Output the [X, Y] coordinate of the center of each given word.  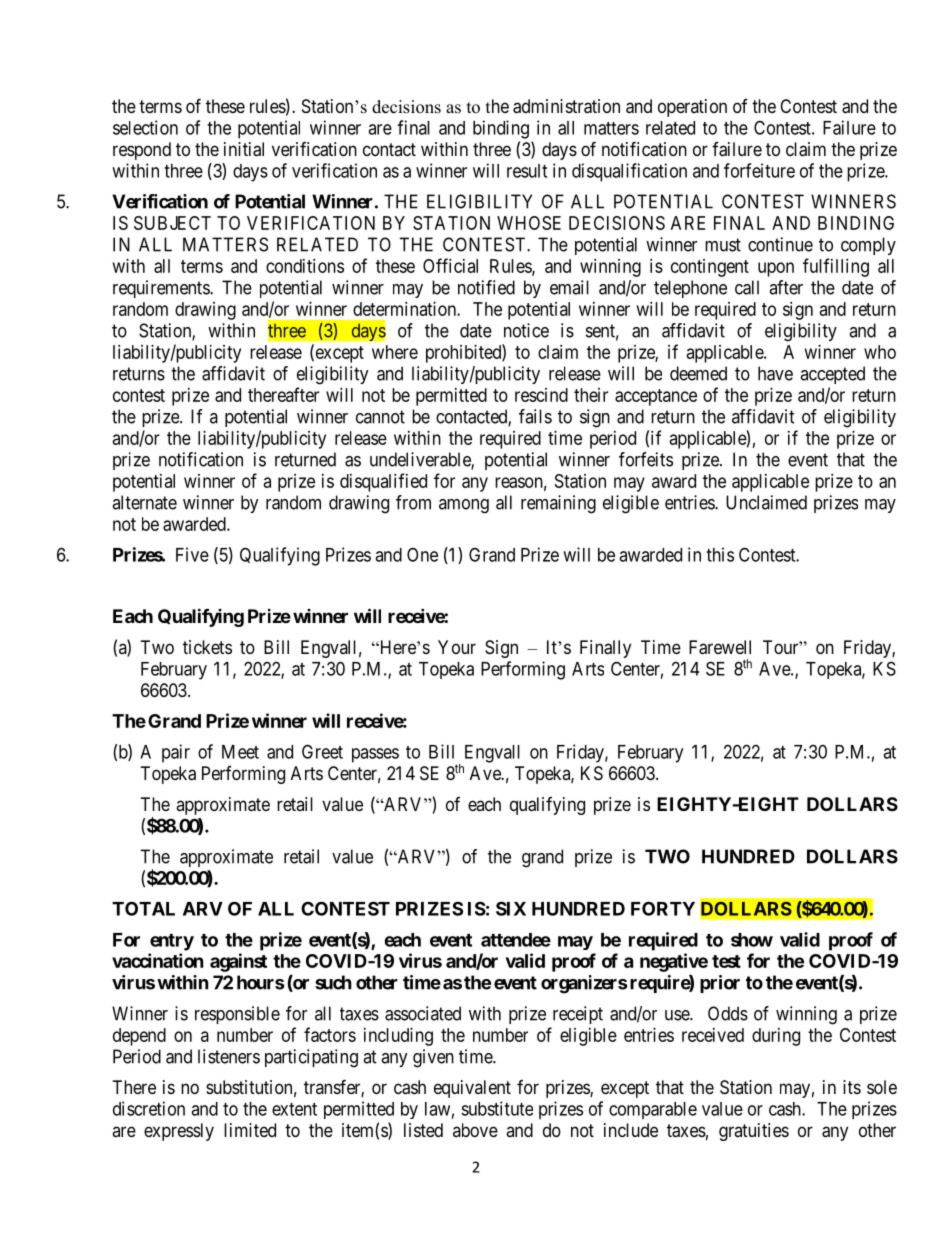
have [775, 373]
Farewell [720, 647]
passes [375, 755]
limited [250, 1130]
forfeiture [759, 170]
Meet [240, 752]
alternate [144, 502]
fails [535, 416]
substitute [497, 1108]
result [527, 171]
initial [244, 149]
